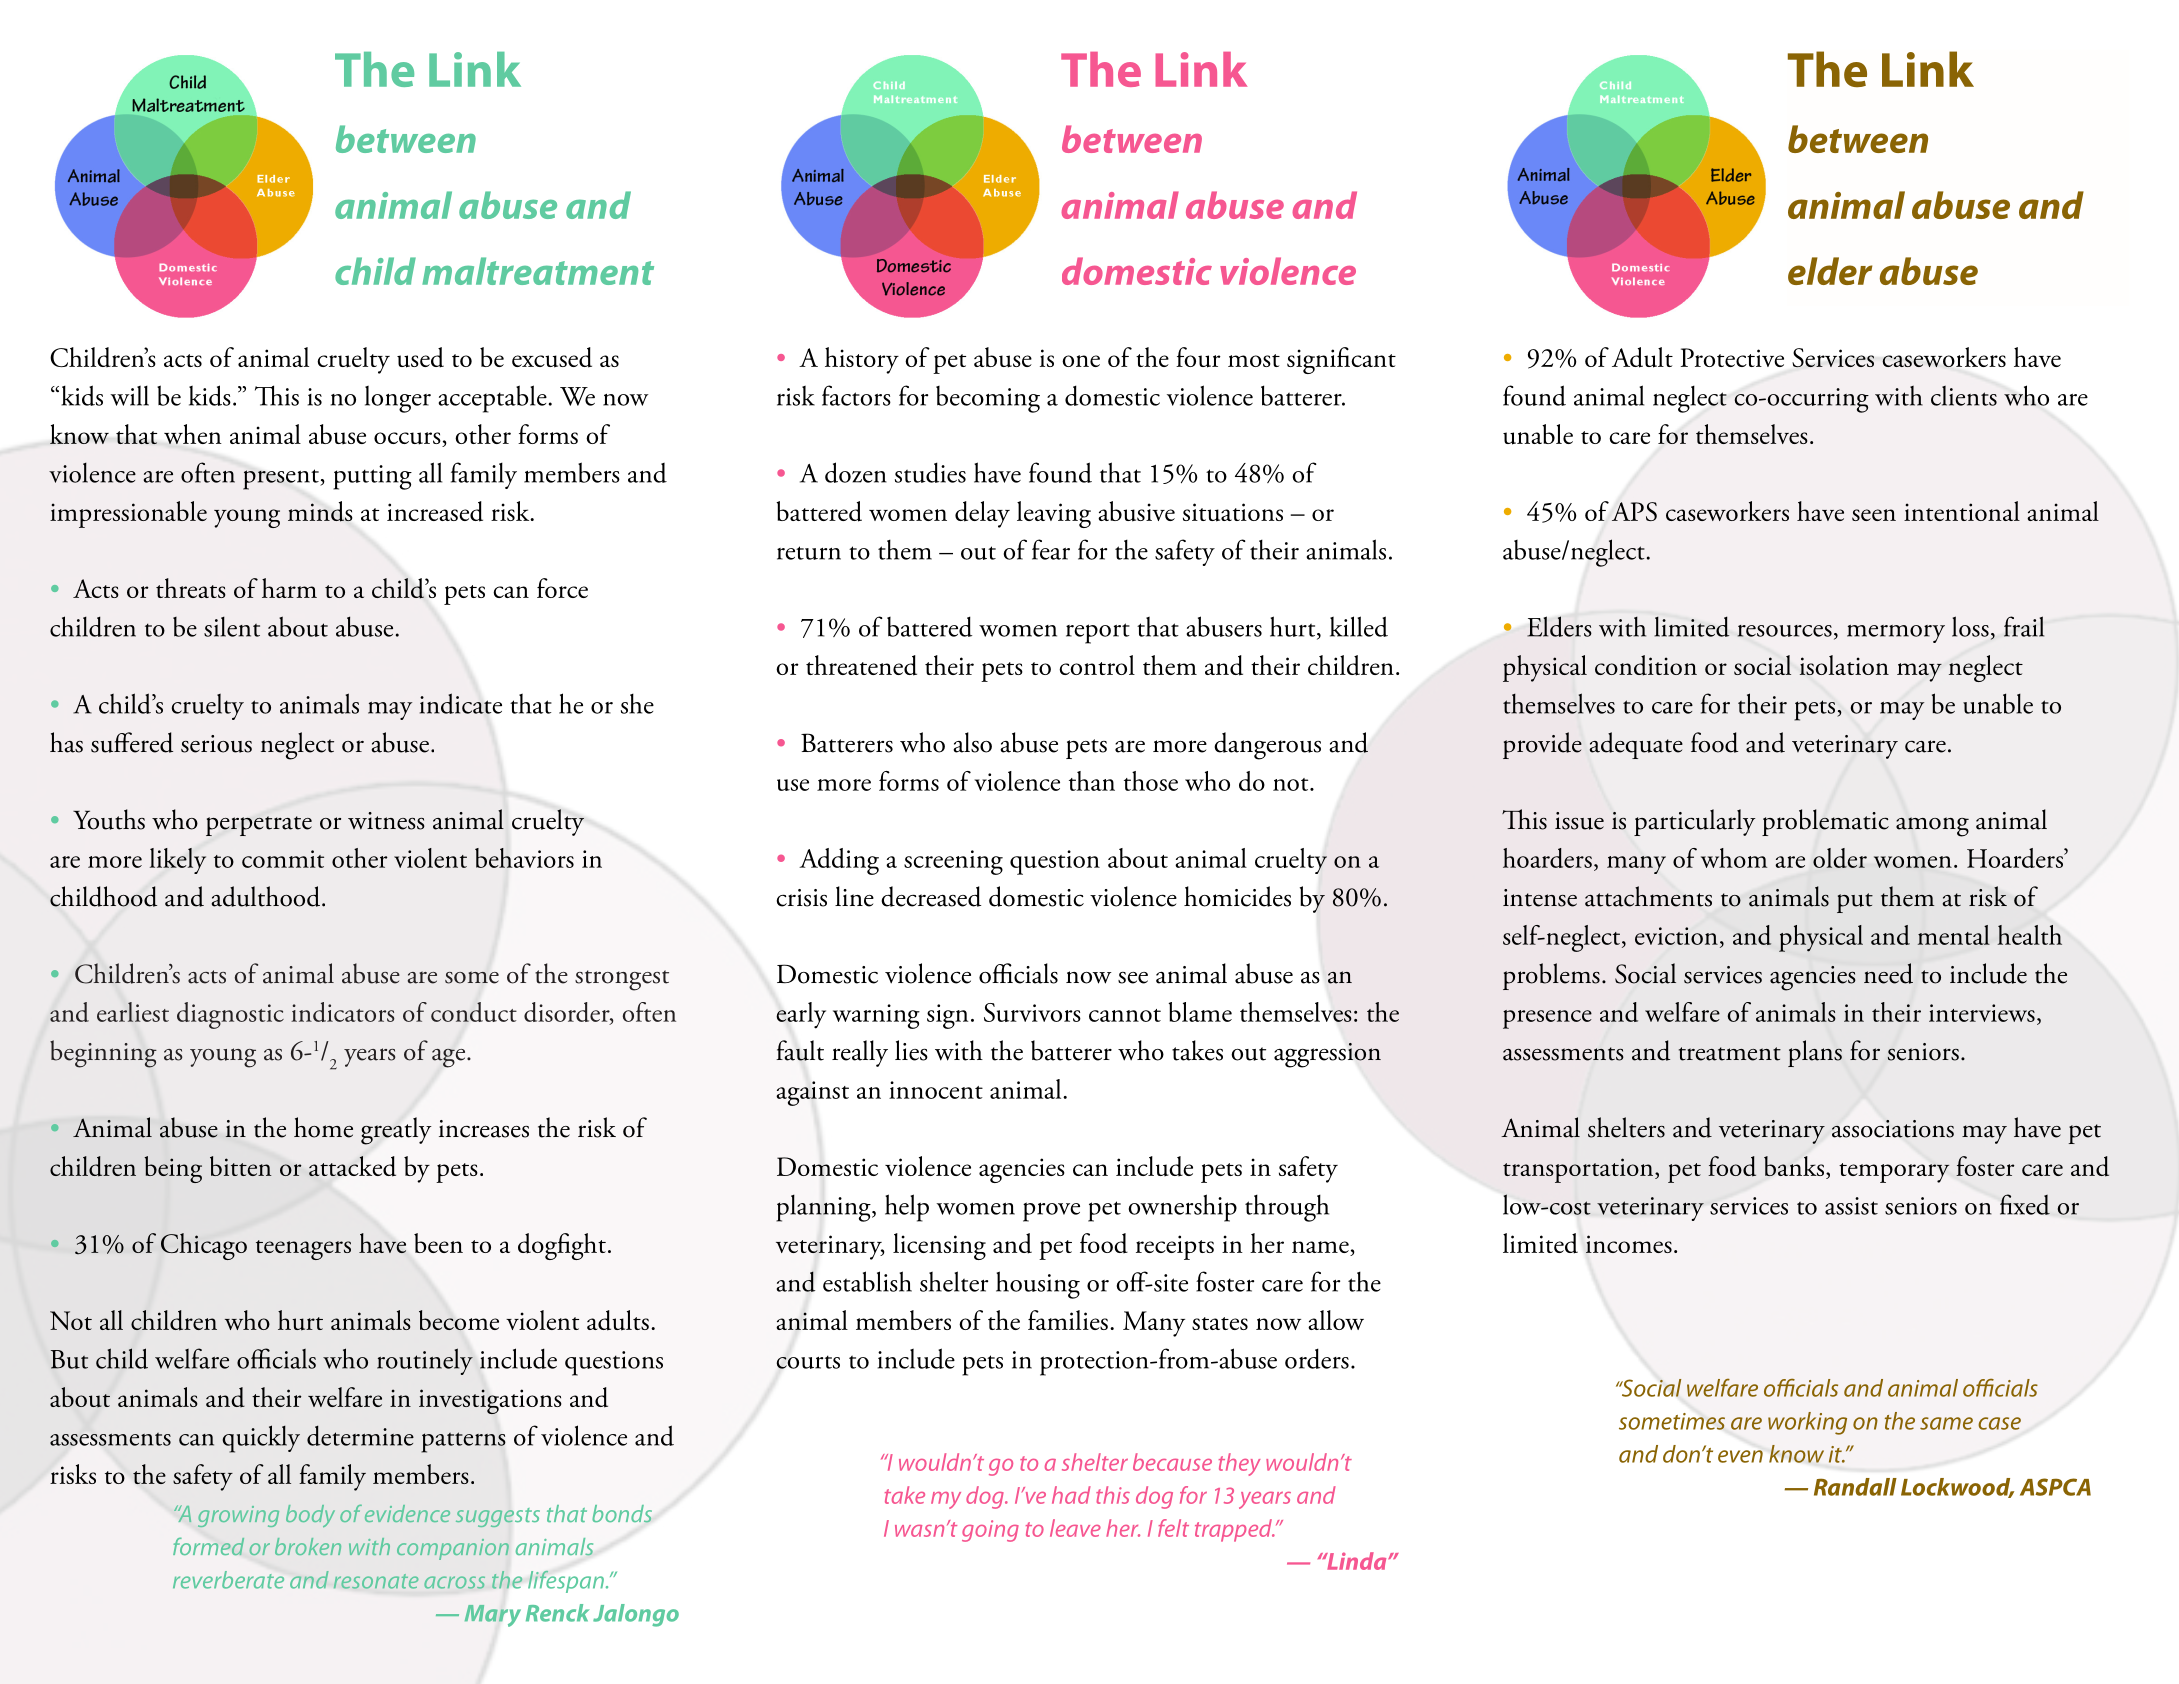 The image size is (2179, 1684). What do you see at coordinates (988, 399) in the page?
I see `becoming` at bounding box center [988, 399].
